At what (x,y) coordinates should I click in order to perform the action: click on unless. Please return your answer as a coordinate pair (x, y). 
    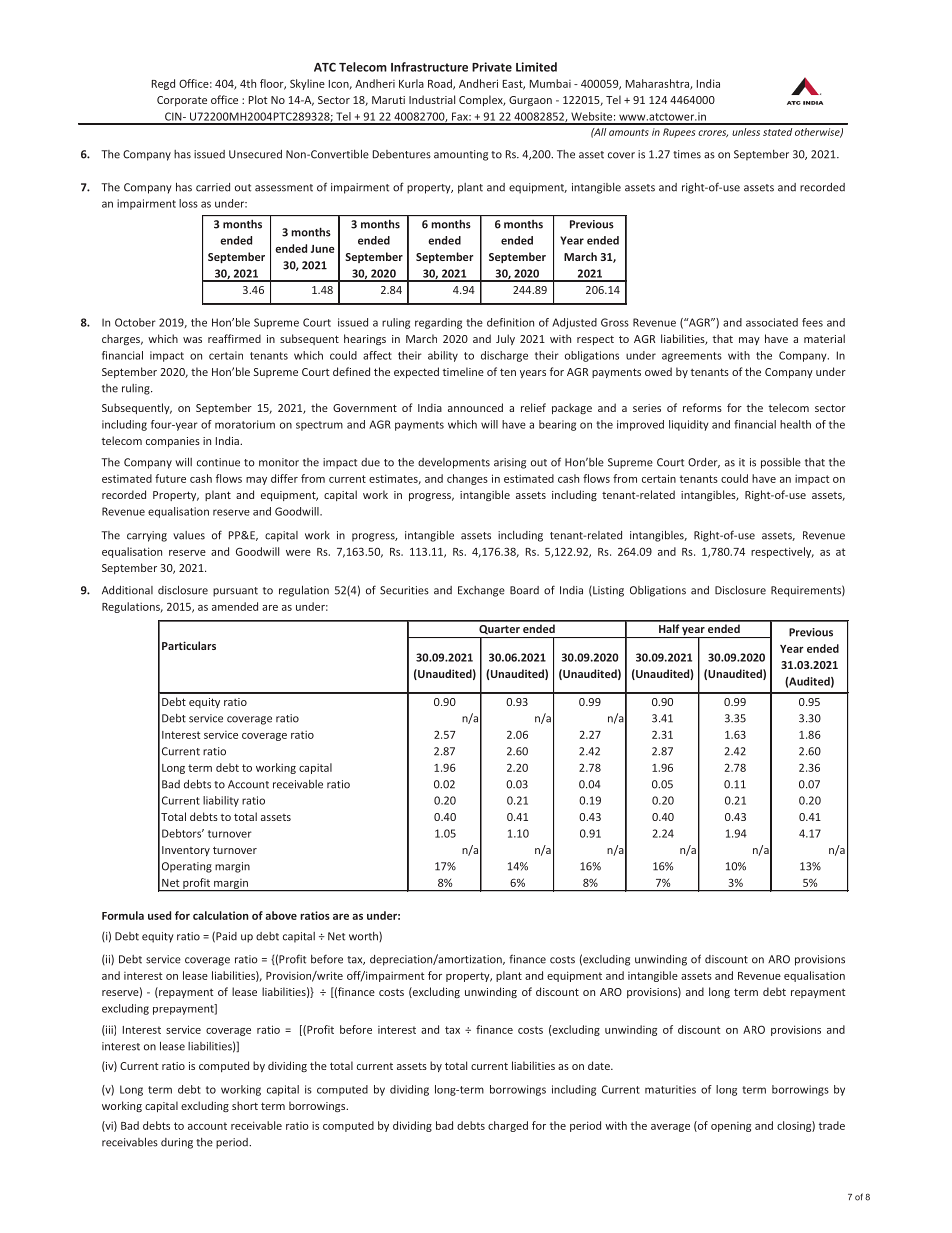
    Looking at the image, I should click on (746, 132).
